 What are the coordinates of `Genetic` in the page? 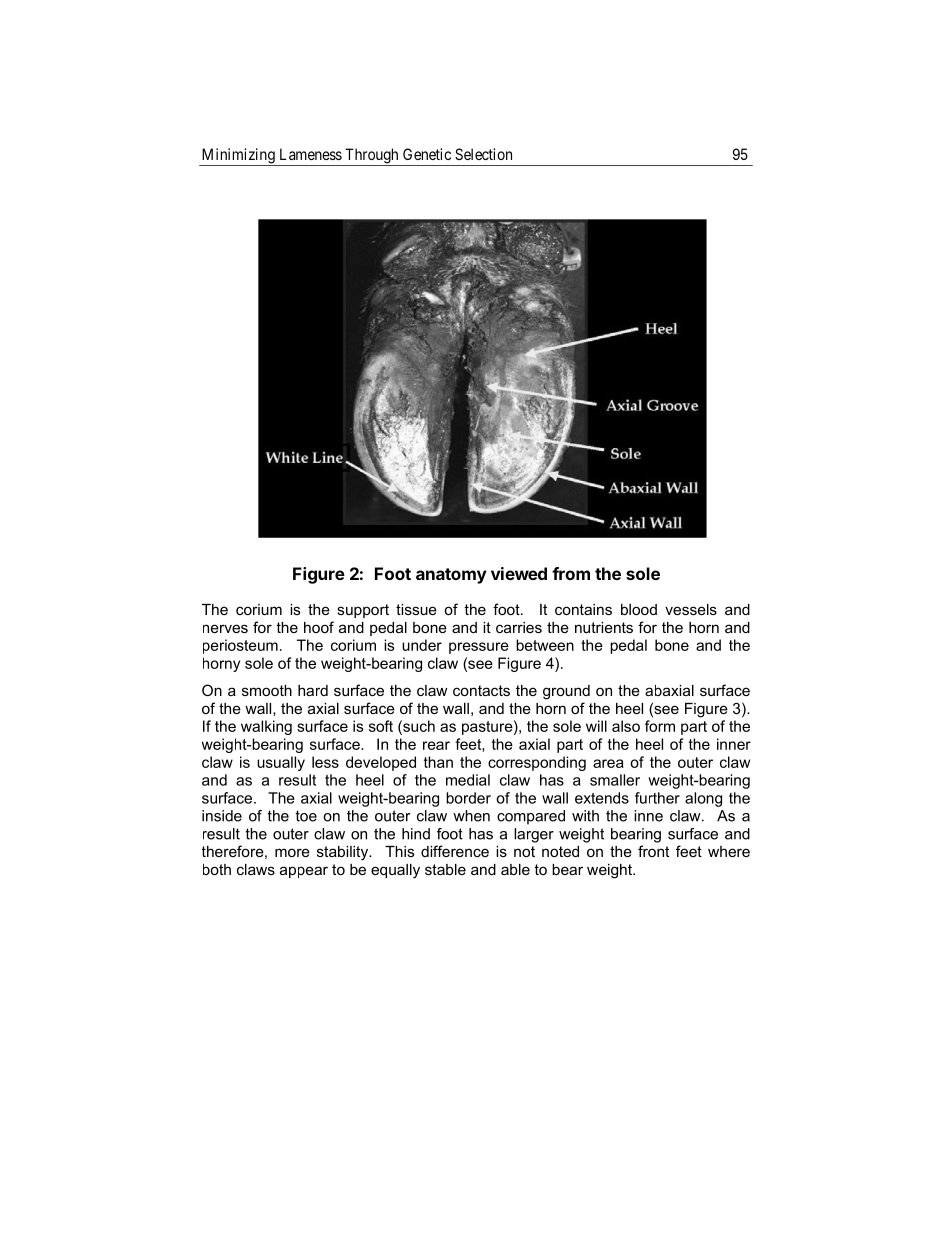 It's located at (427, 154).
